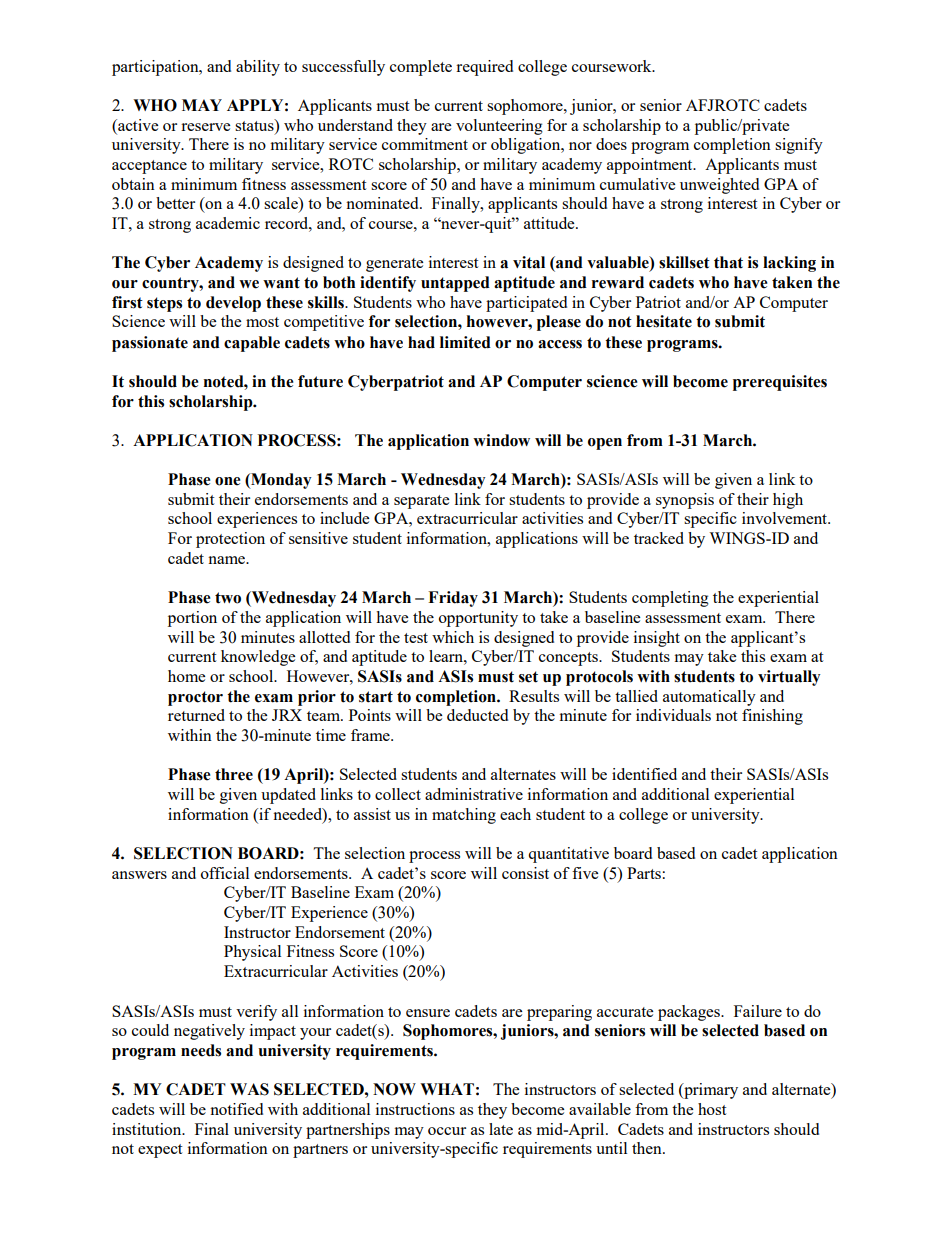  I want to click on notified, so click(236, 1109).
